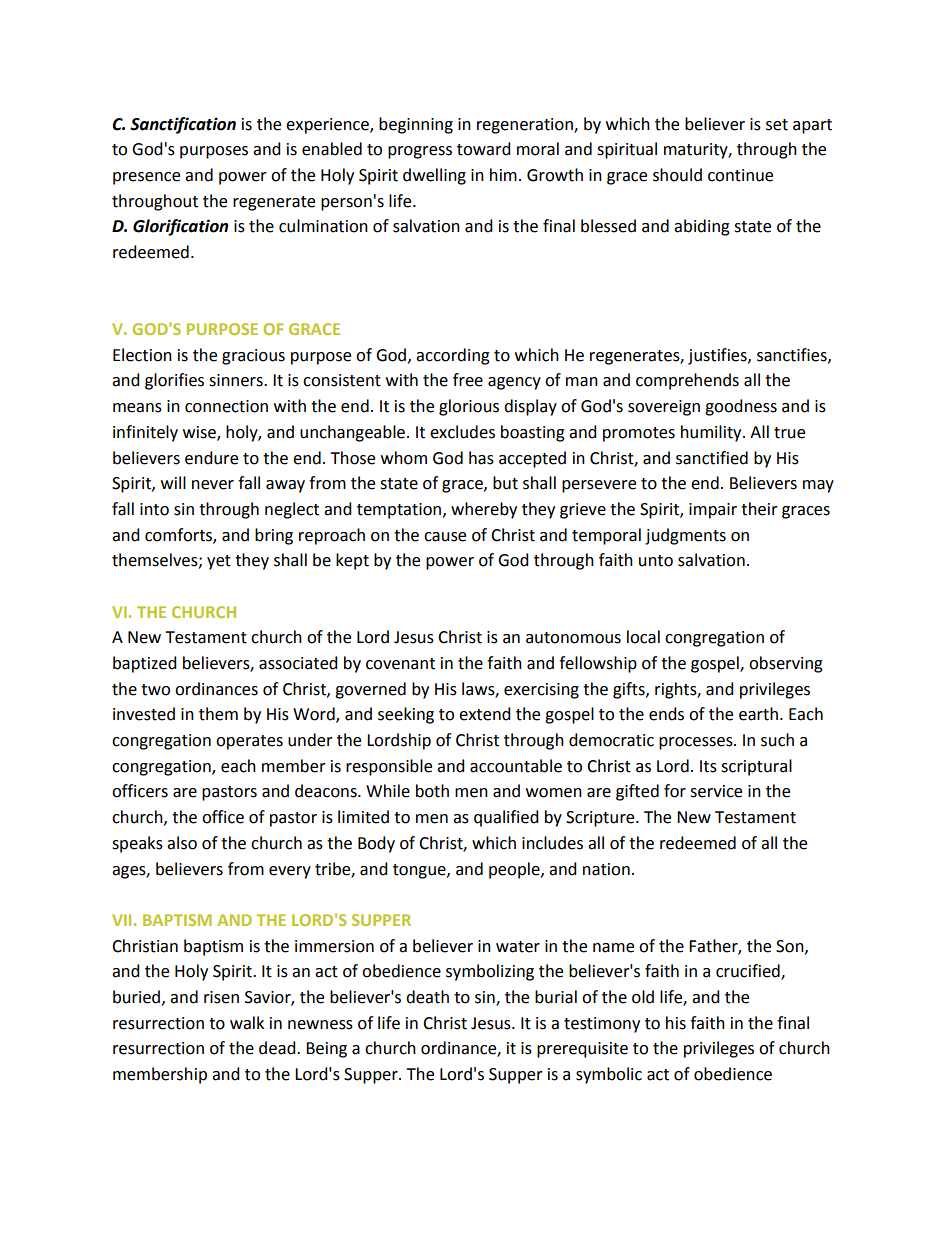 The height and width of the document is (1233, 952). I want to click on crucified, so click(749, 972).
